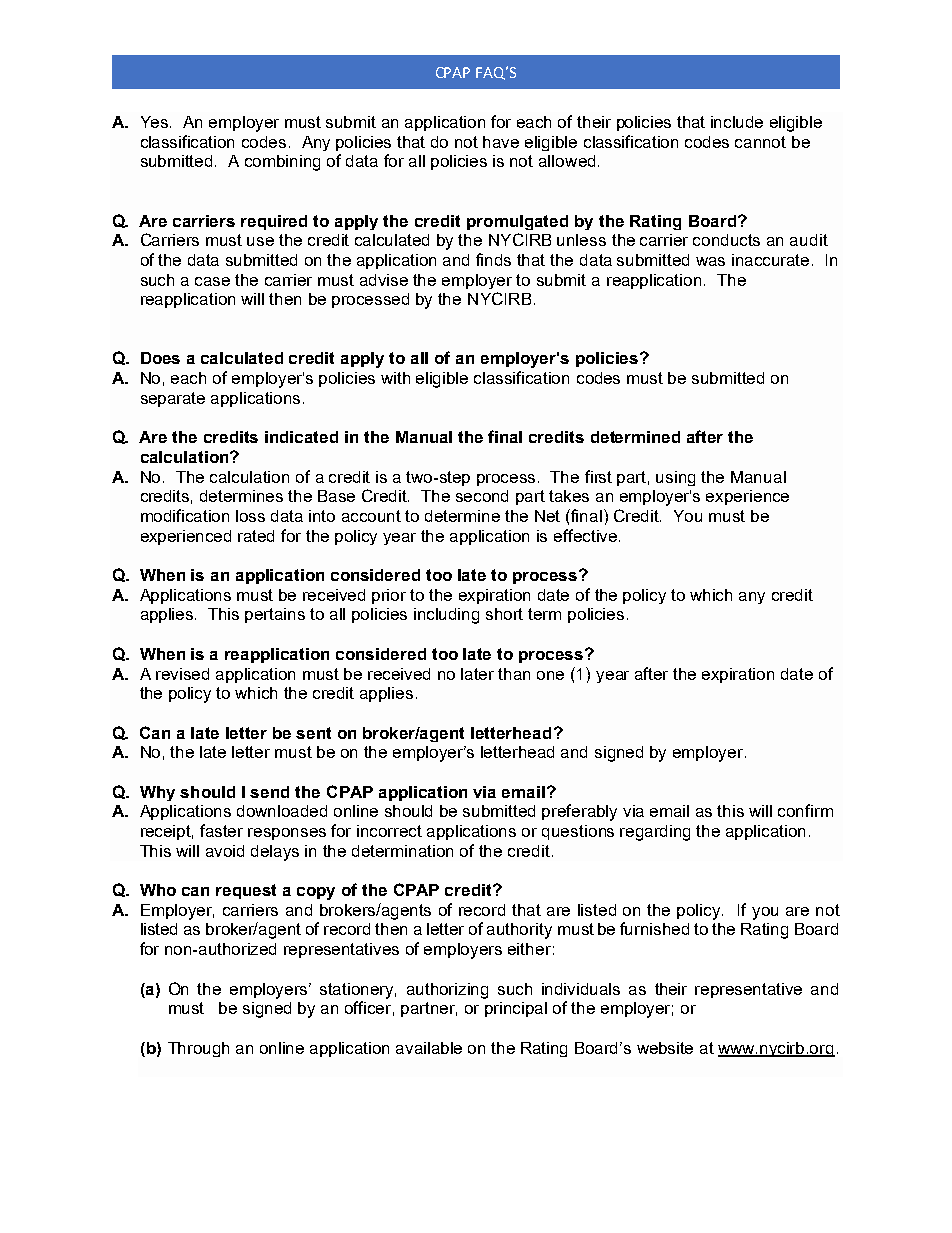 The image size is (952, 1233). What do you see at coordinates (275, 615) in the screenshot?
I see `pertains` at bounding box center [275, 615].
